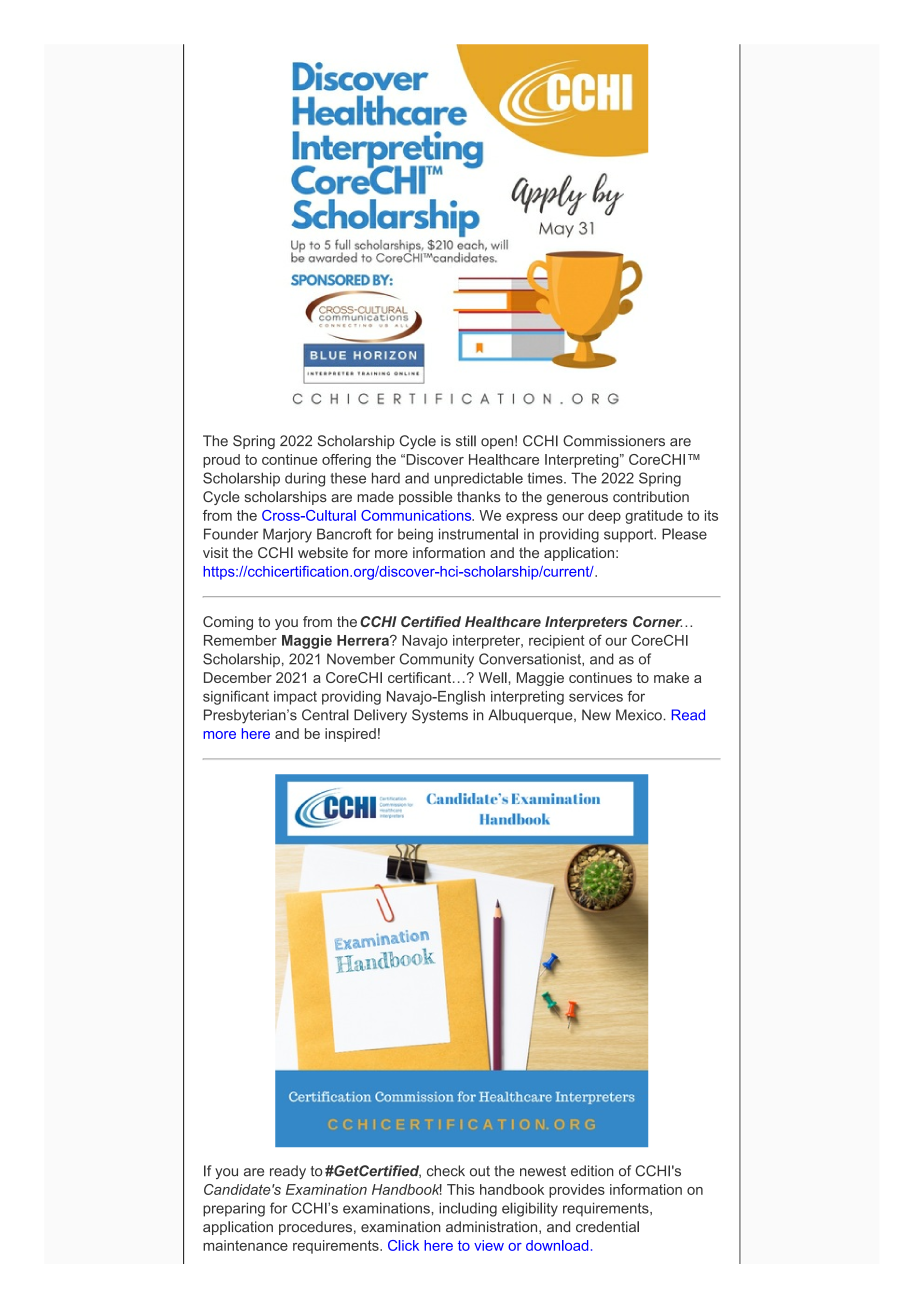 Image resolution: width=924 pixels, height=1308 pixels. Describe the element at coordinates (245, 1245) in the screenshot. I see `maintenance` at that location.
